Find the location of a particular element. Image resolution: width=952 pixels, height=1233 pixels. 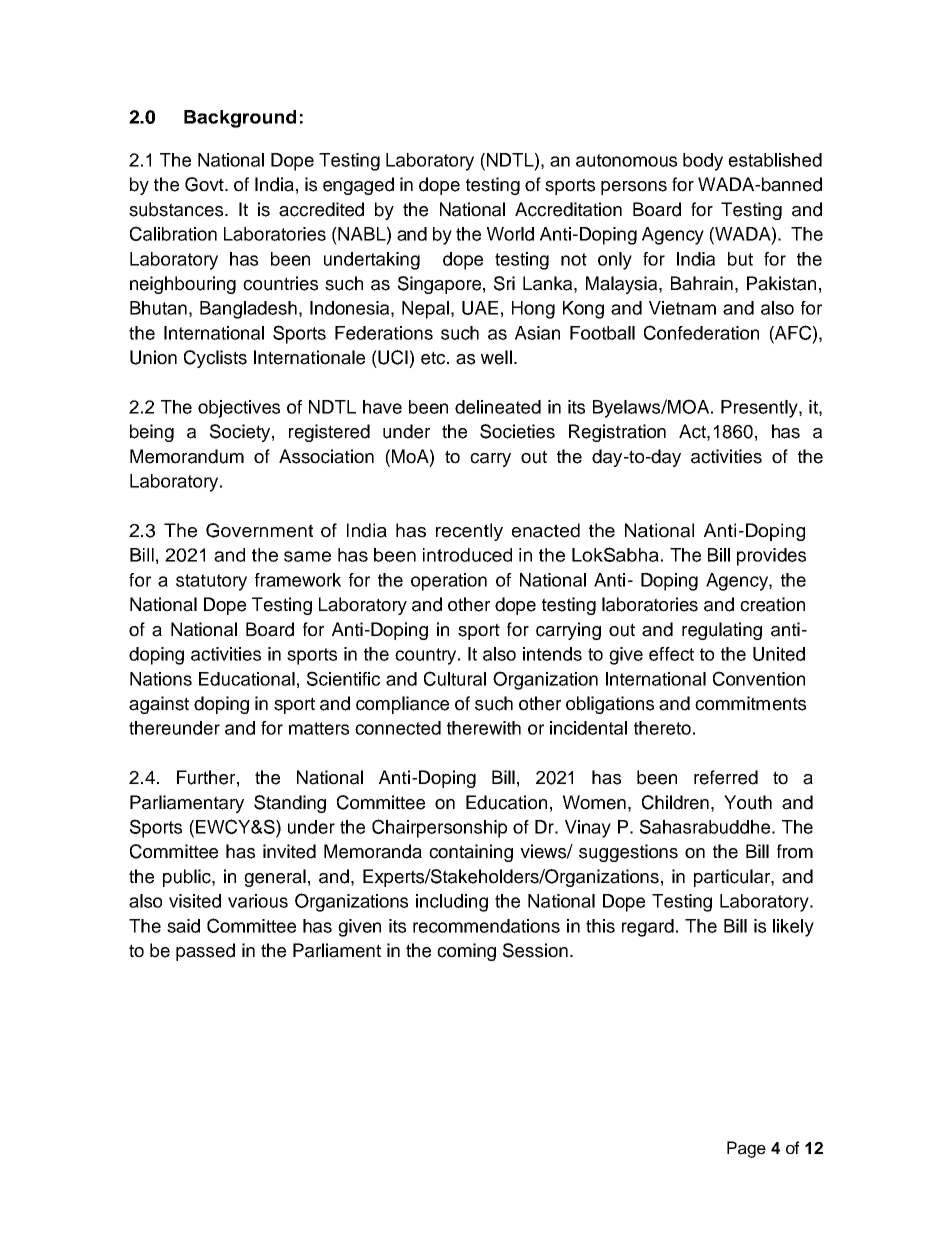

Confederation is located at coordinates (701, 332).
